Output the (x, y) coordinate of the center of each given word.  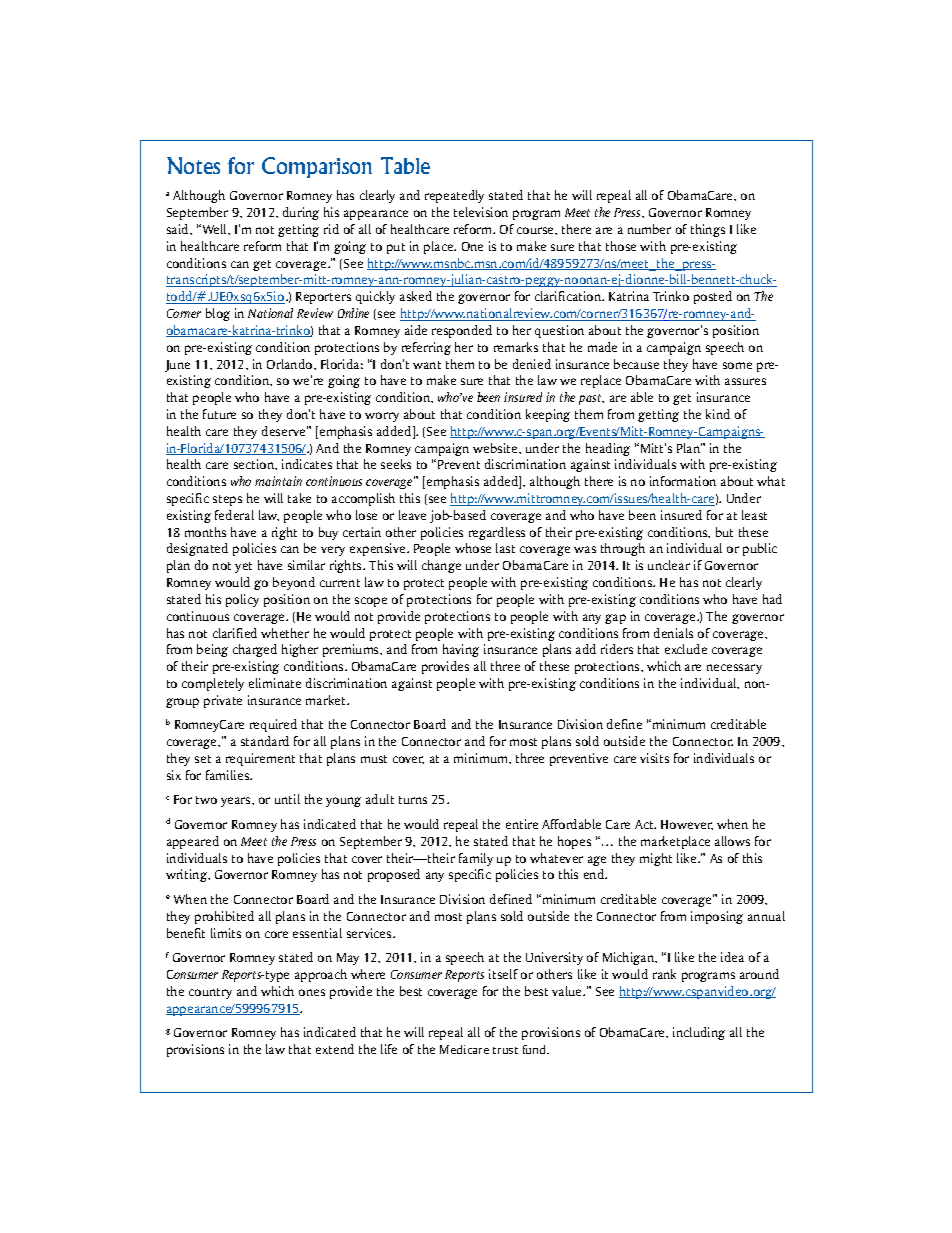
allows (732, 841)
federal (234, 515)
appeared (193, 842)
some (737, 365)
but (724, 532)
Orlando (291, 364)
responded (462, 331)
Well (214, 229)
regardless (497, 533)
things (708, 230)
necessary (734, 669)
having (461, 650)
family (476, 859)
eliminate (275, 683)
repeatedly (454, 196)
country (210, 993)
